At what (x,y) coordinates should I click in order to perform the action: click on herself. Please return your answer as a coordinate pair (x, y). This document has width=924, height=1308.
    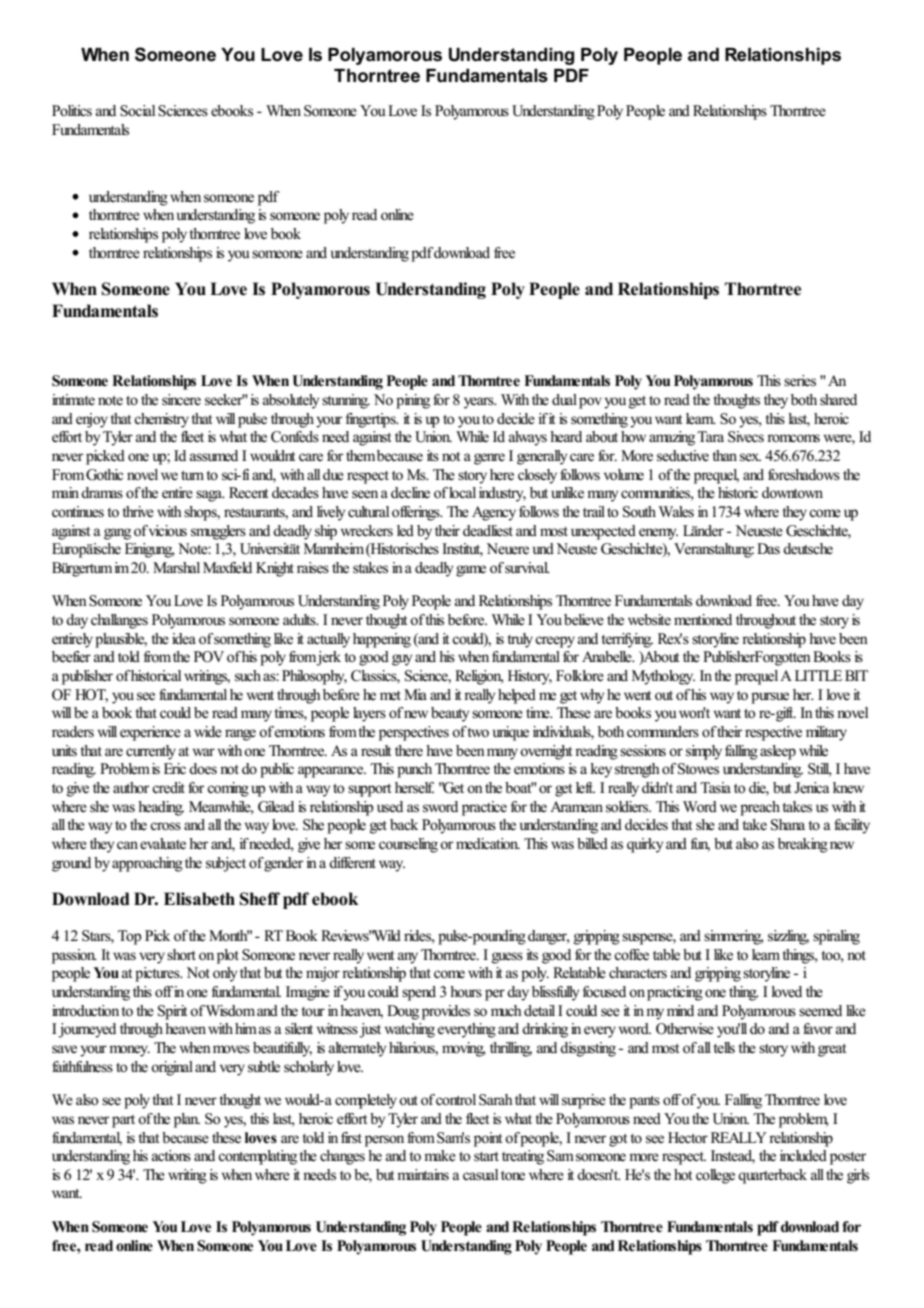
    Looking at the image, I should click on (414, 788).
